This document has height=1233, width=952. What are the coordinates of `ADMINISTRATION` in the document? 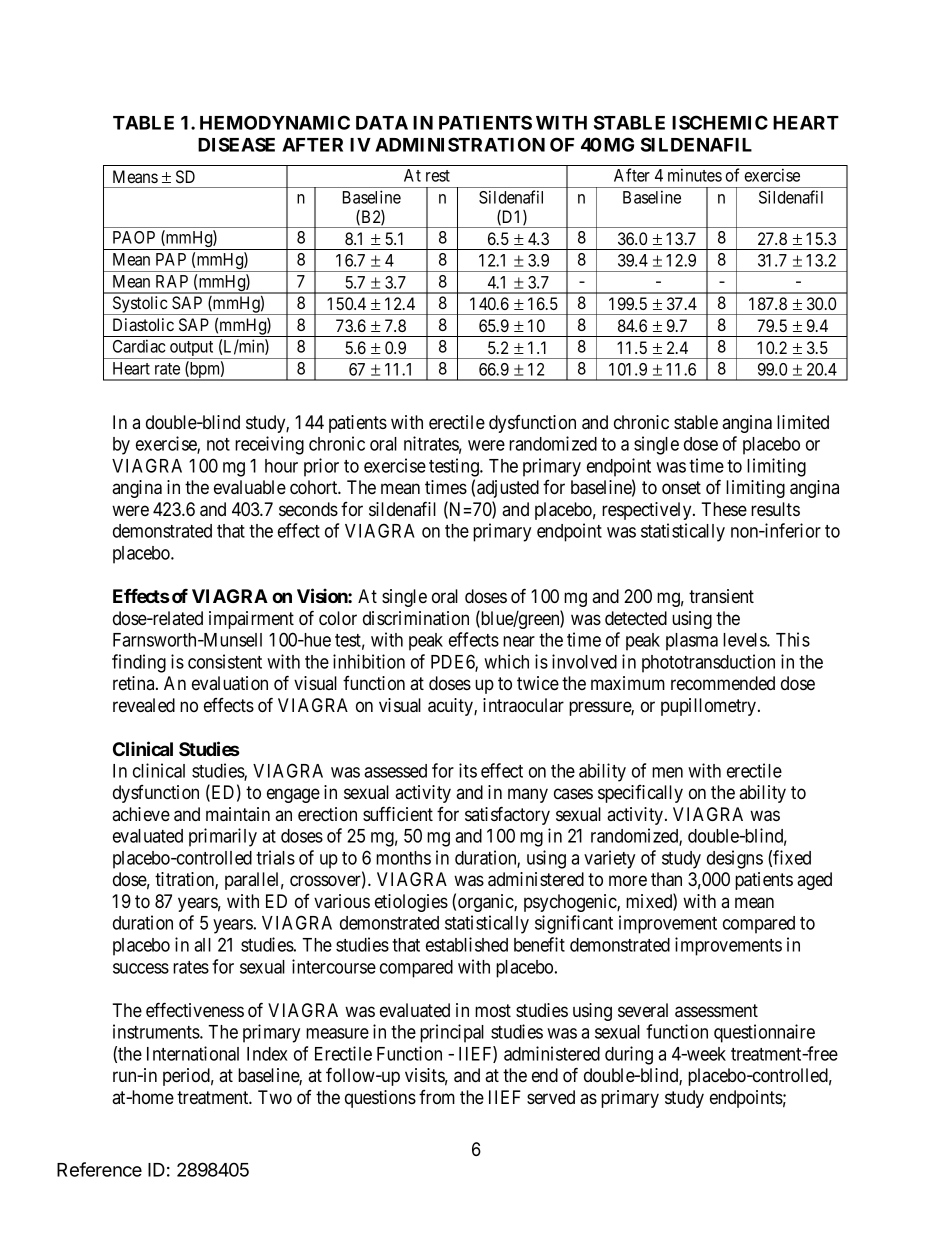 It's located at (460, 144).
